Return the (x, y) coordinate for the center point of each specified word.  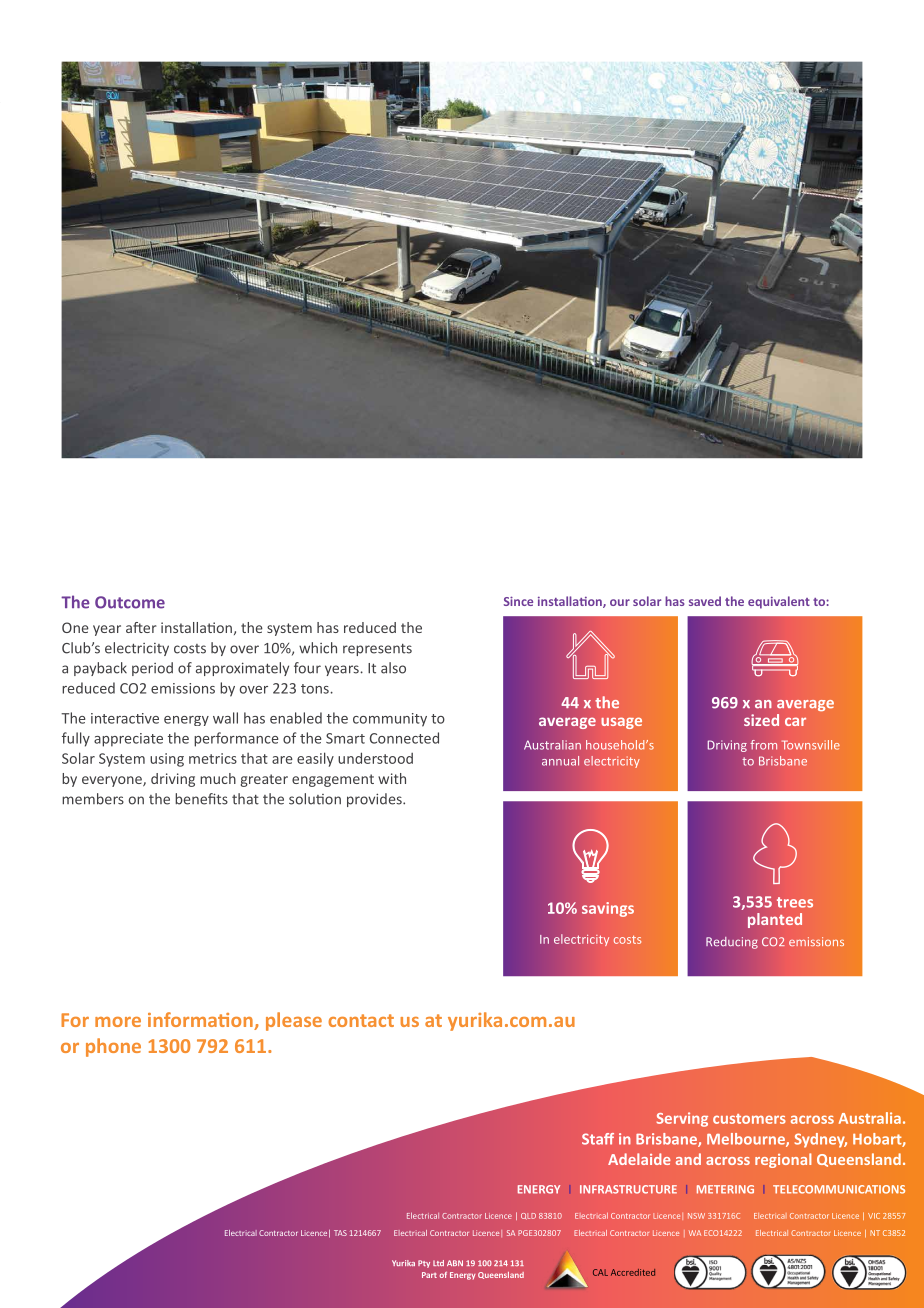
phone (113, 1047)
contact (361, 1020)
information (201, 1021)
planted (775, 920)
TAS (340, 1233)
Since (518, 601)
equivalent (779, 602)
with (392, 778)
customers (749, 1119)
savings (608, 909)
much (218, 778)
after (141, 627)
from (764, 745)
